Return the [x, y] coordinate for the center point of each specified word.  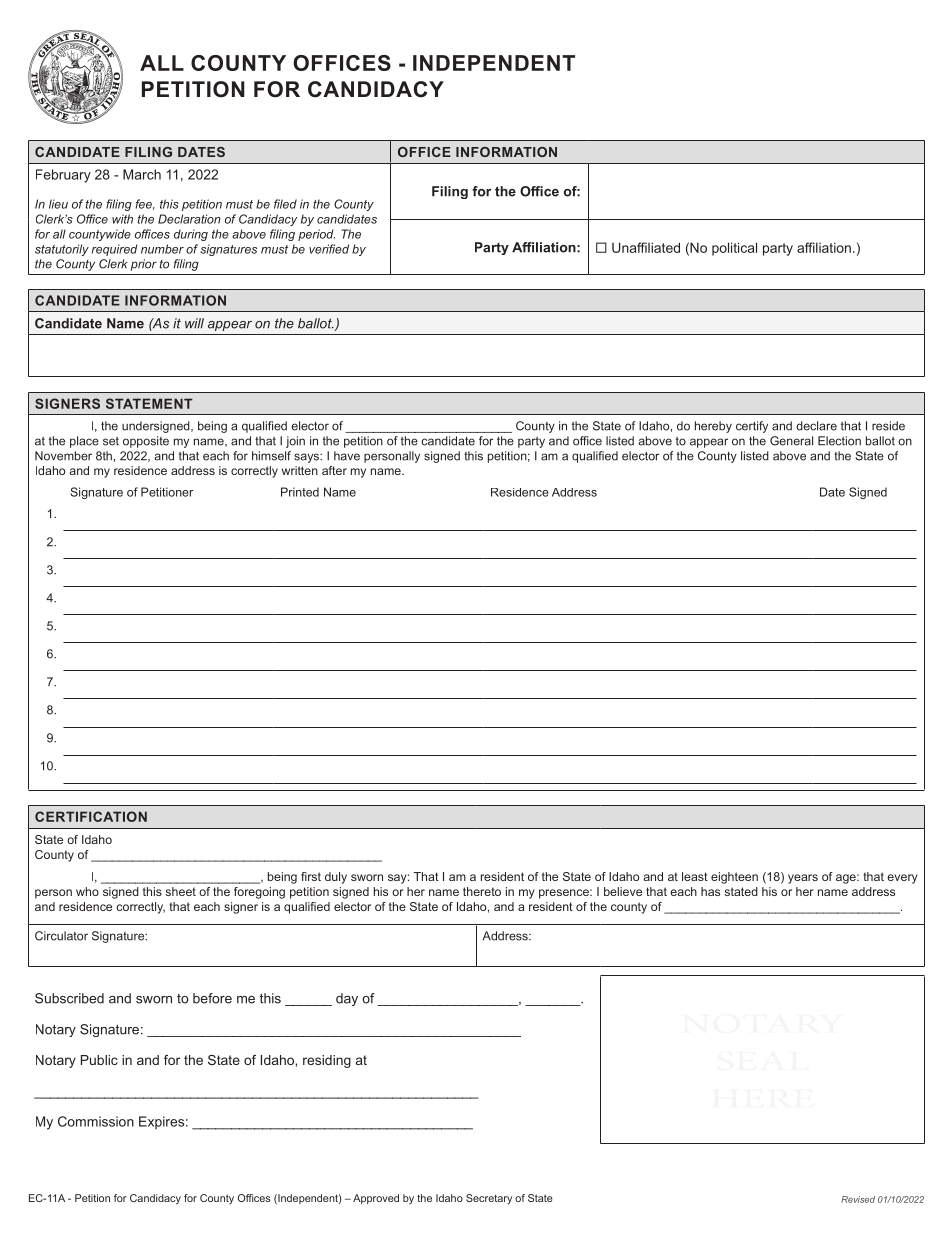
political [734, 249]
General [791, 441]
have [347, 456]
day [347, 999]
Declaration [189, 219]
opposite [146, 442]
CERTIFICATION [91, 816]
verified [329, 249]
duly [336, 878]
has [710, 891]
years [803, 879]
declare [816, 426]
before [212, 998]
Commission [96, 1121]
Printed [300, 492]
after [334, 470]
